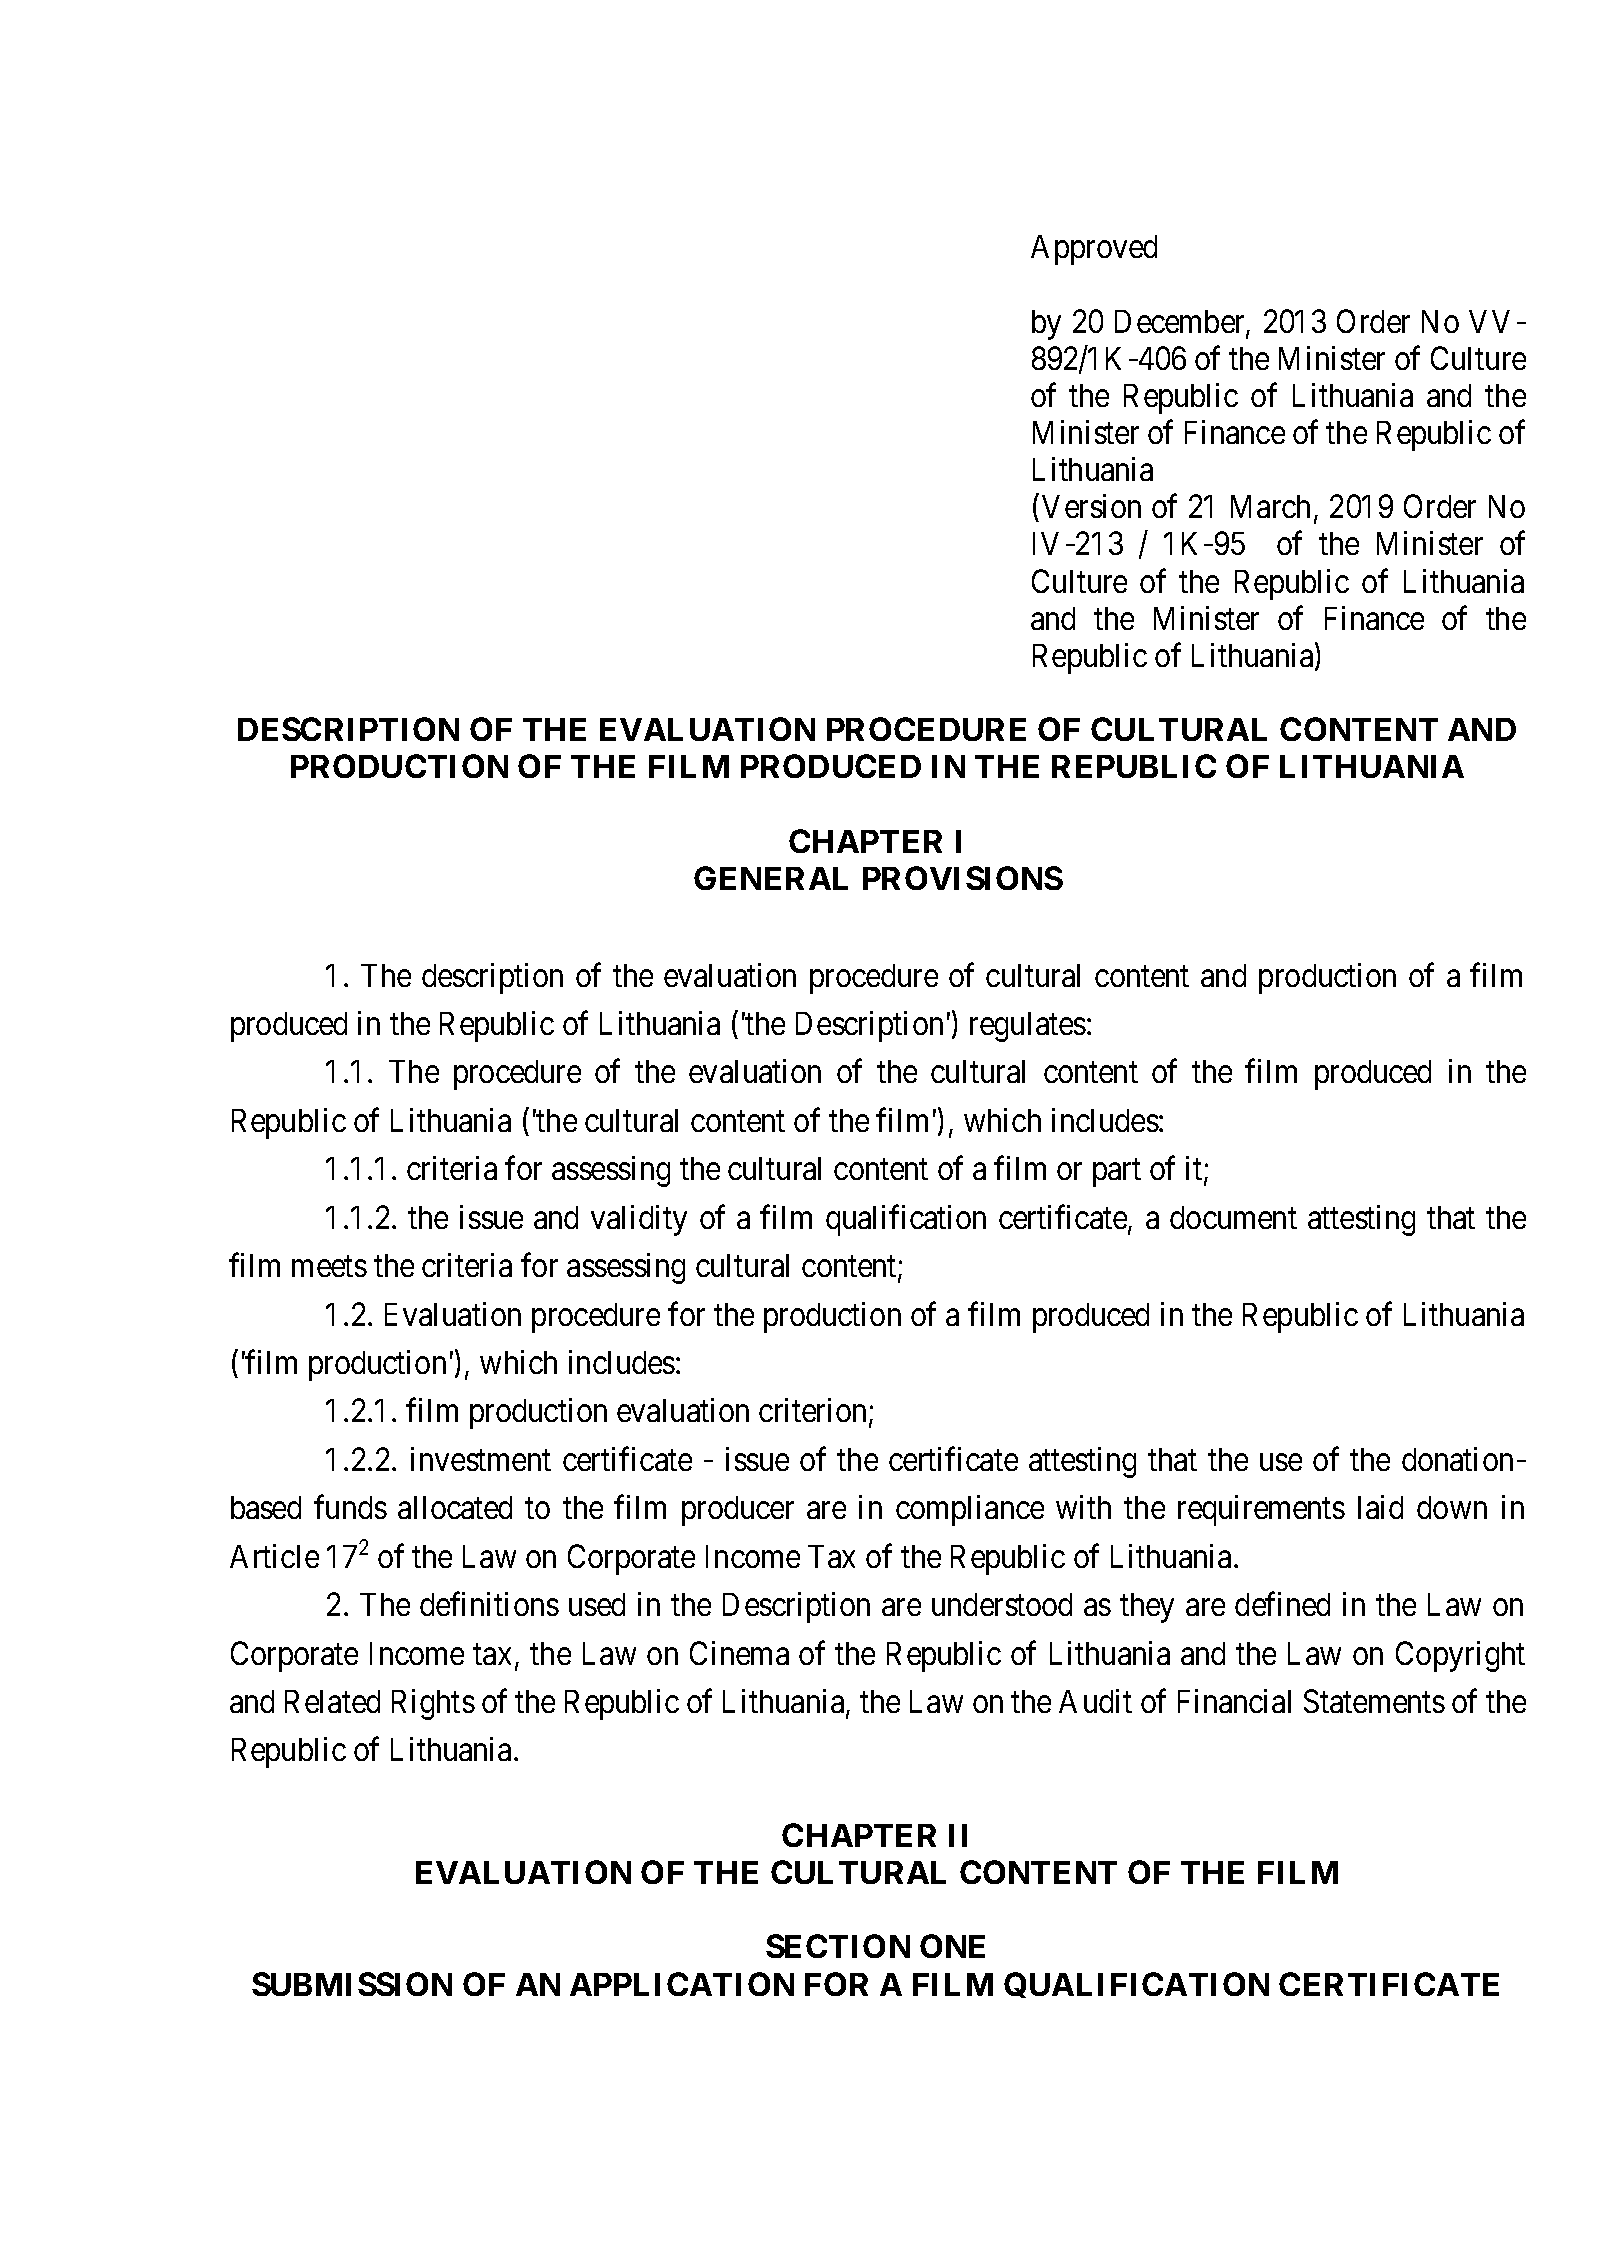 The width and height of the image is (1602, 2265). I want to click on part, so click(1117, 1173).
